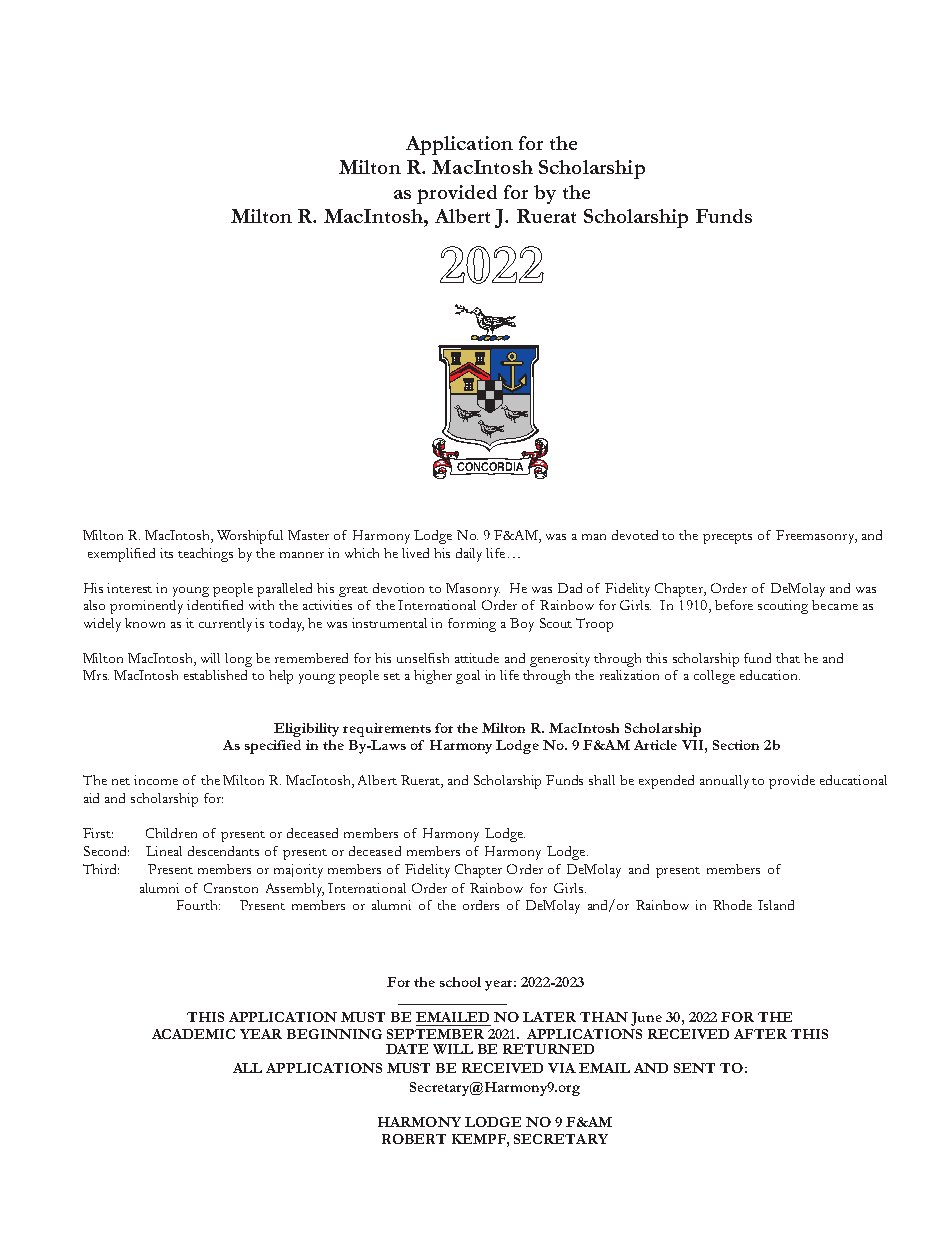 This page has height=1233, width=952. Describe the element at coordinates (414, 1139) in the page. I see `ROBERT` at that location.
